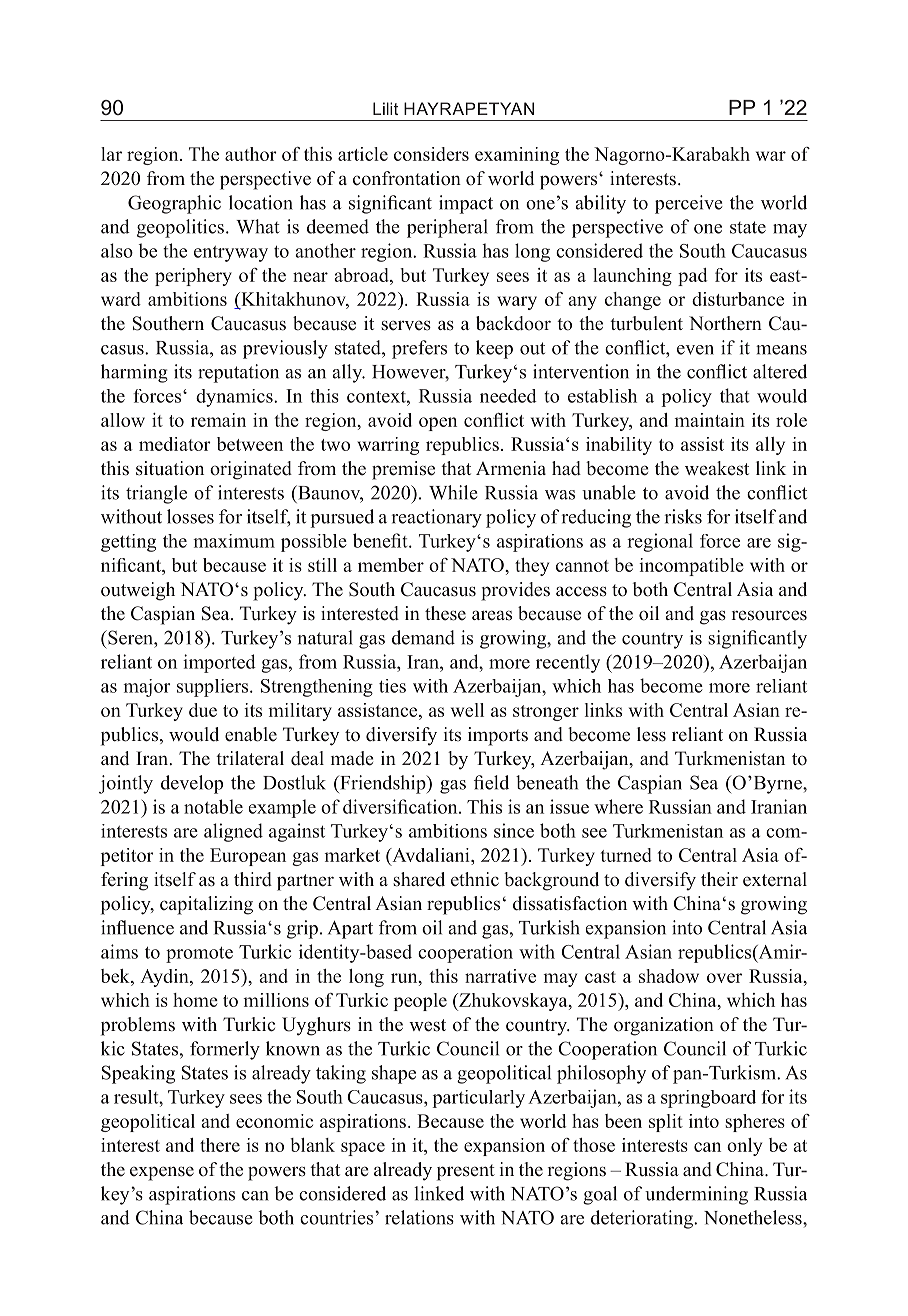  Describe the element at coordinates (190, 516) in the document. I see `losses` at that location.
